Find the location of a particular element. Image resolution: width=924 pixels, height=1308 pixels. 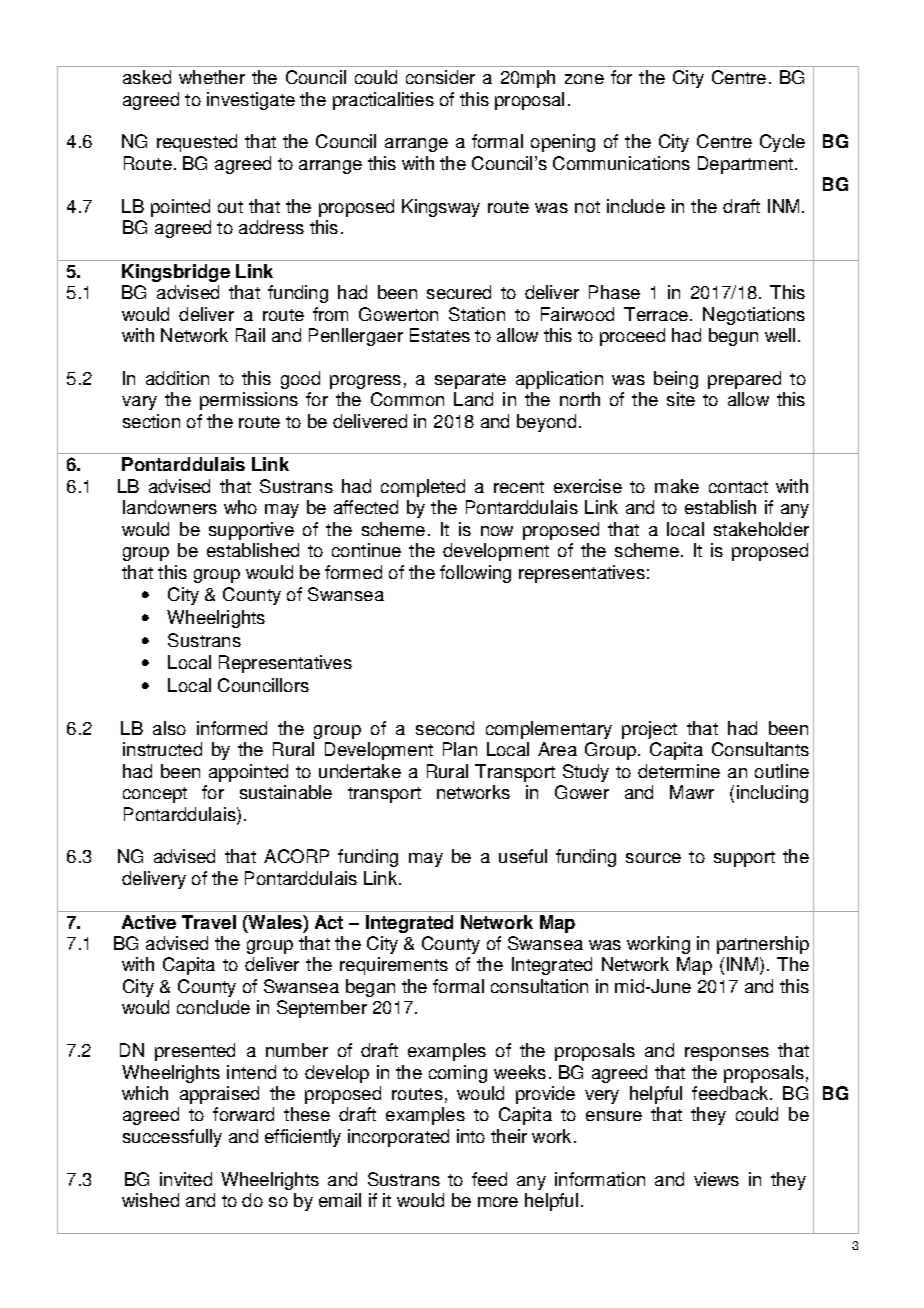

invited is located at coordinates (186, 1179).
